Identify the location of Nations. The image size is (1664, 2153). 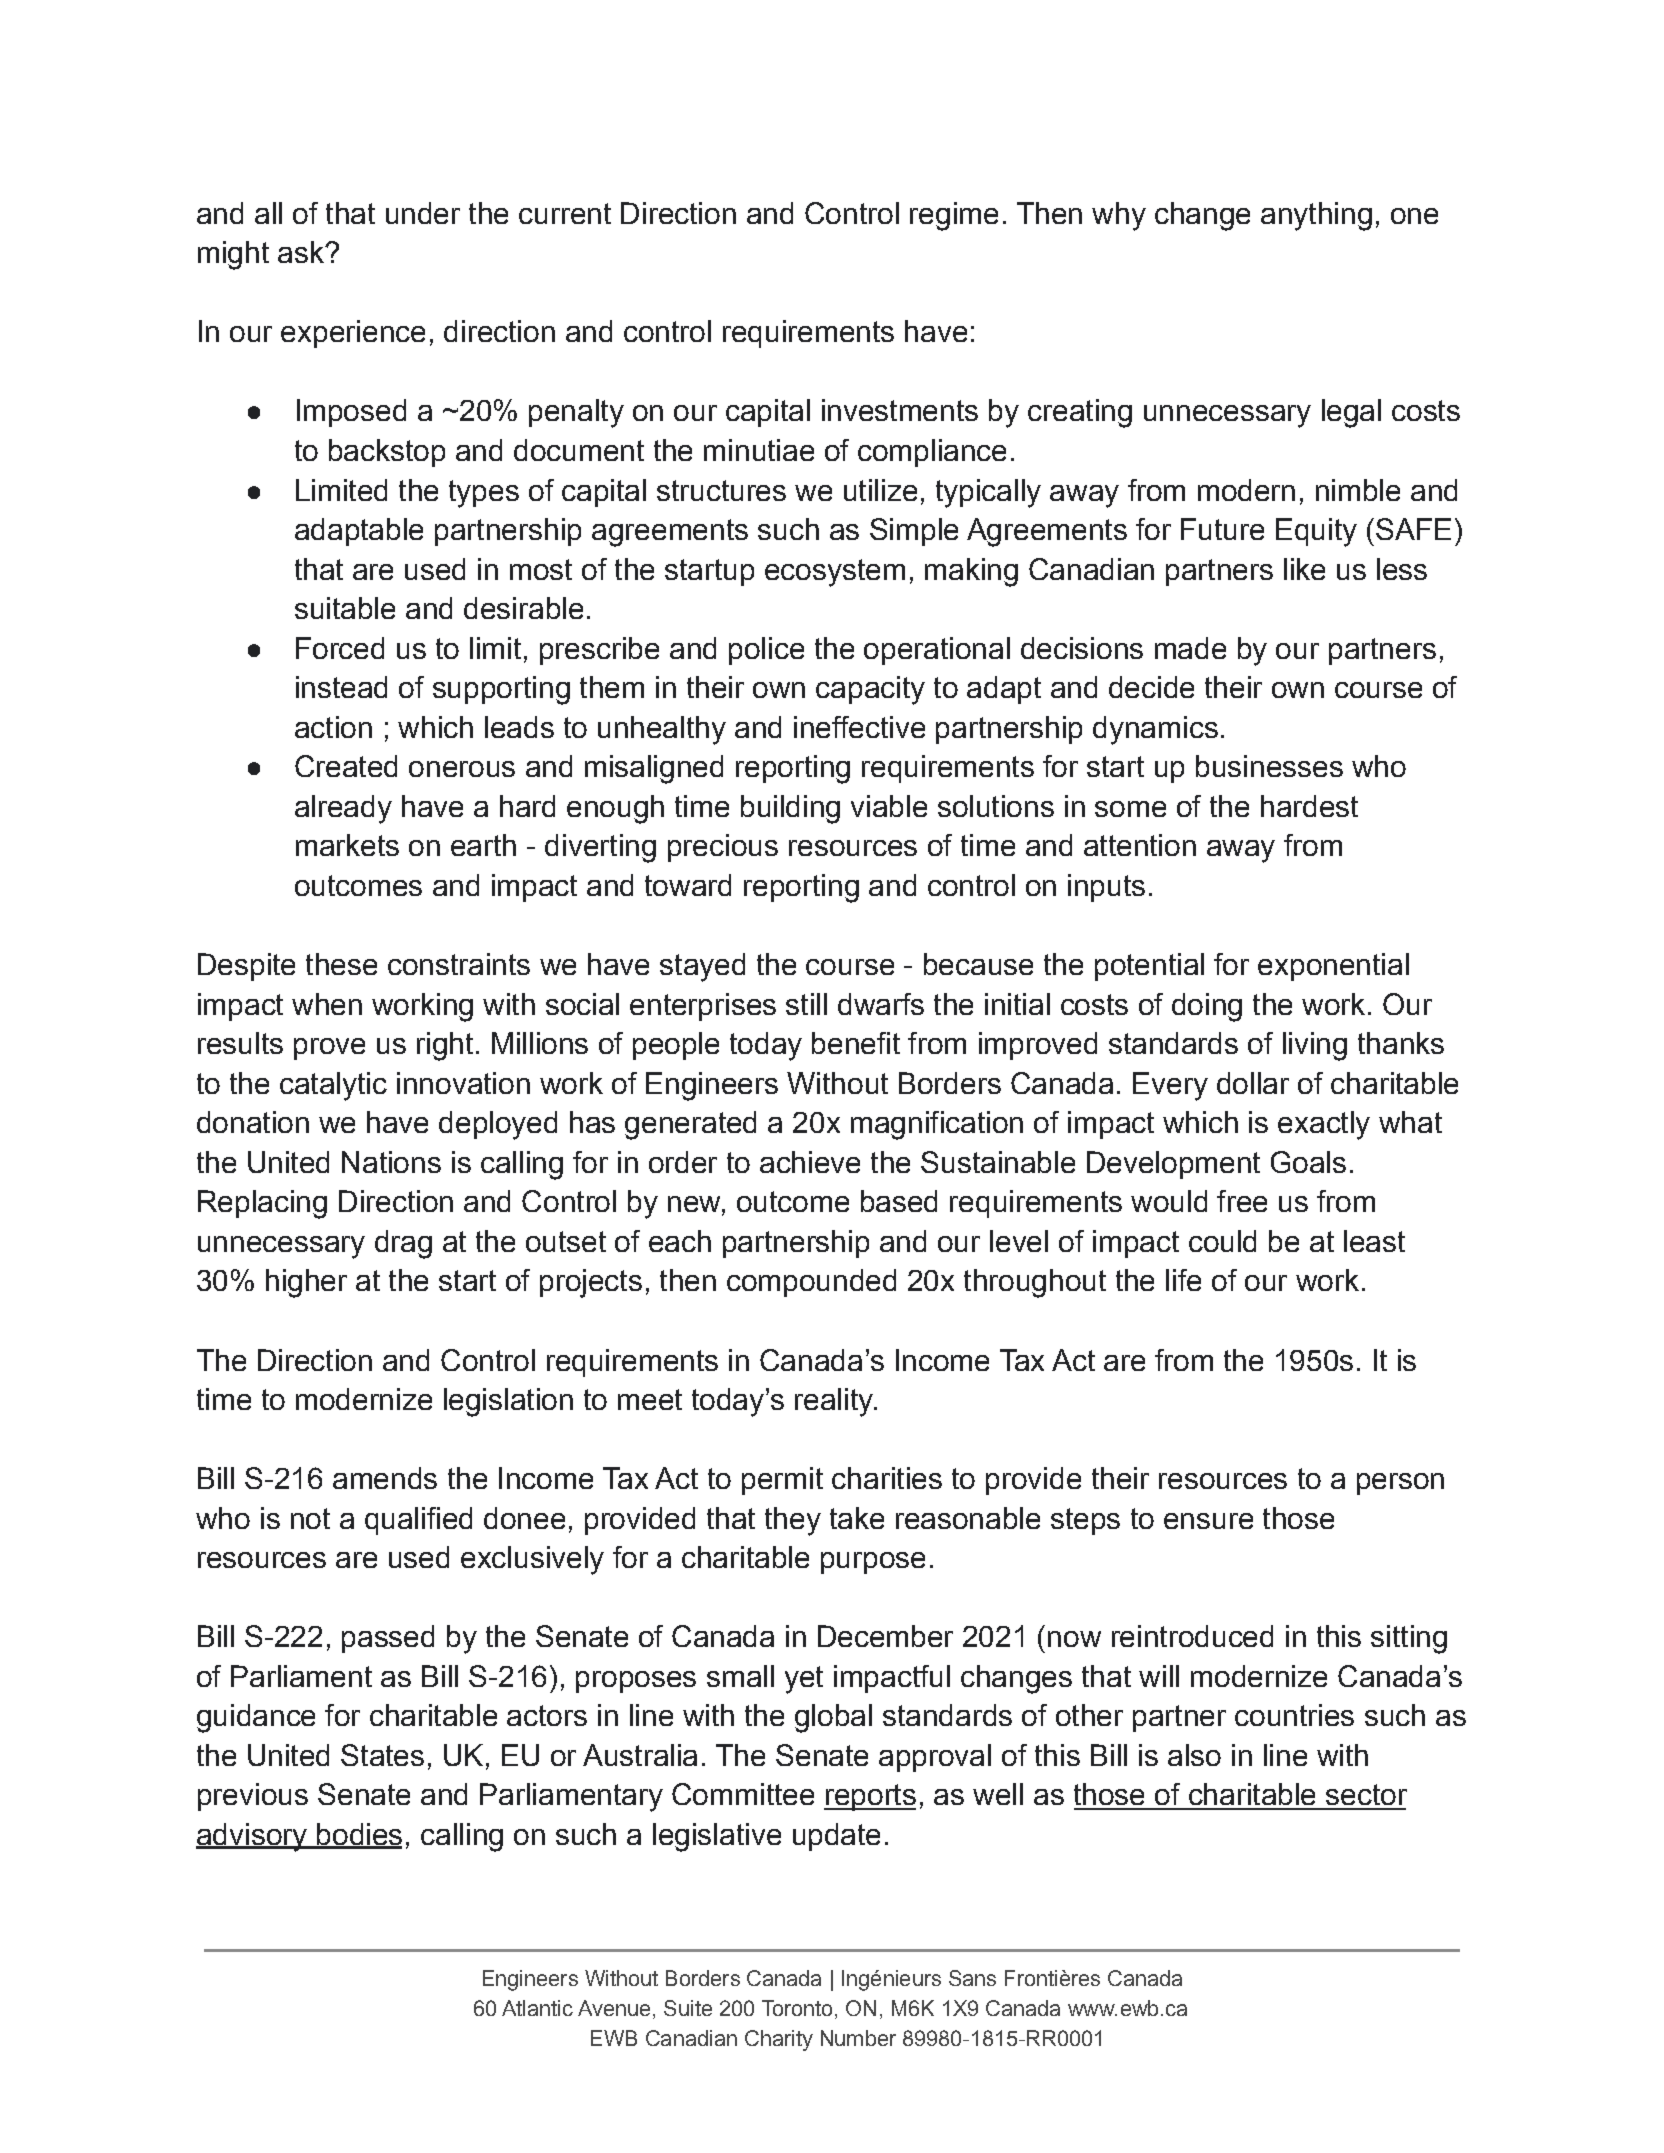
(391, 1162).
